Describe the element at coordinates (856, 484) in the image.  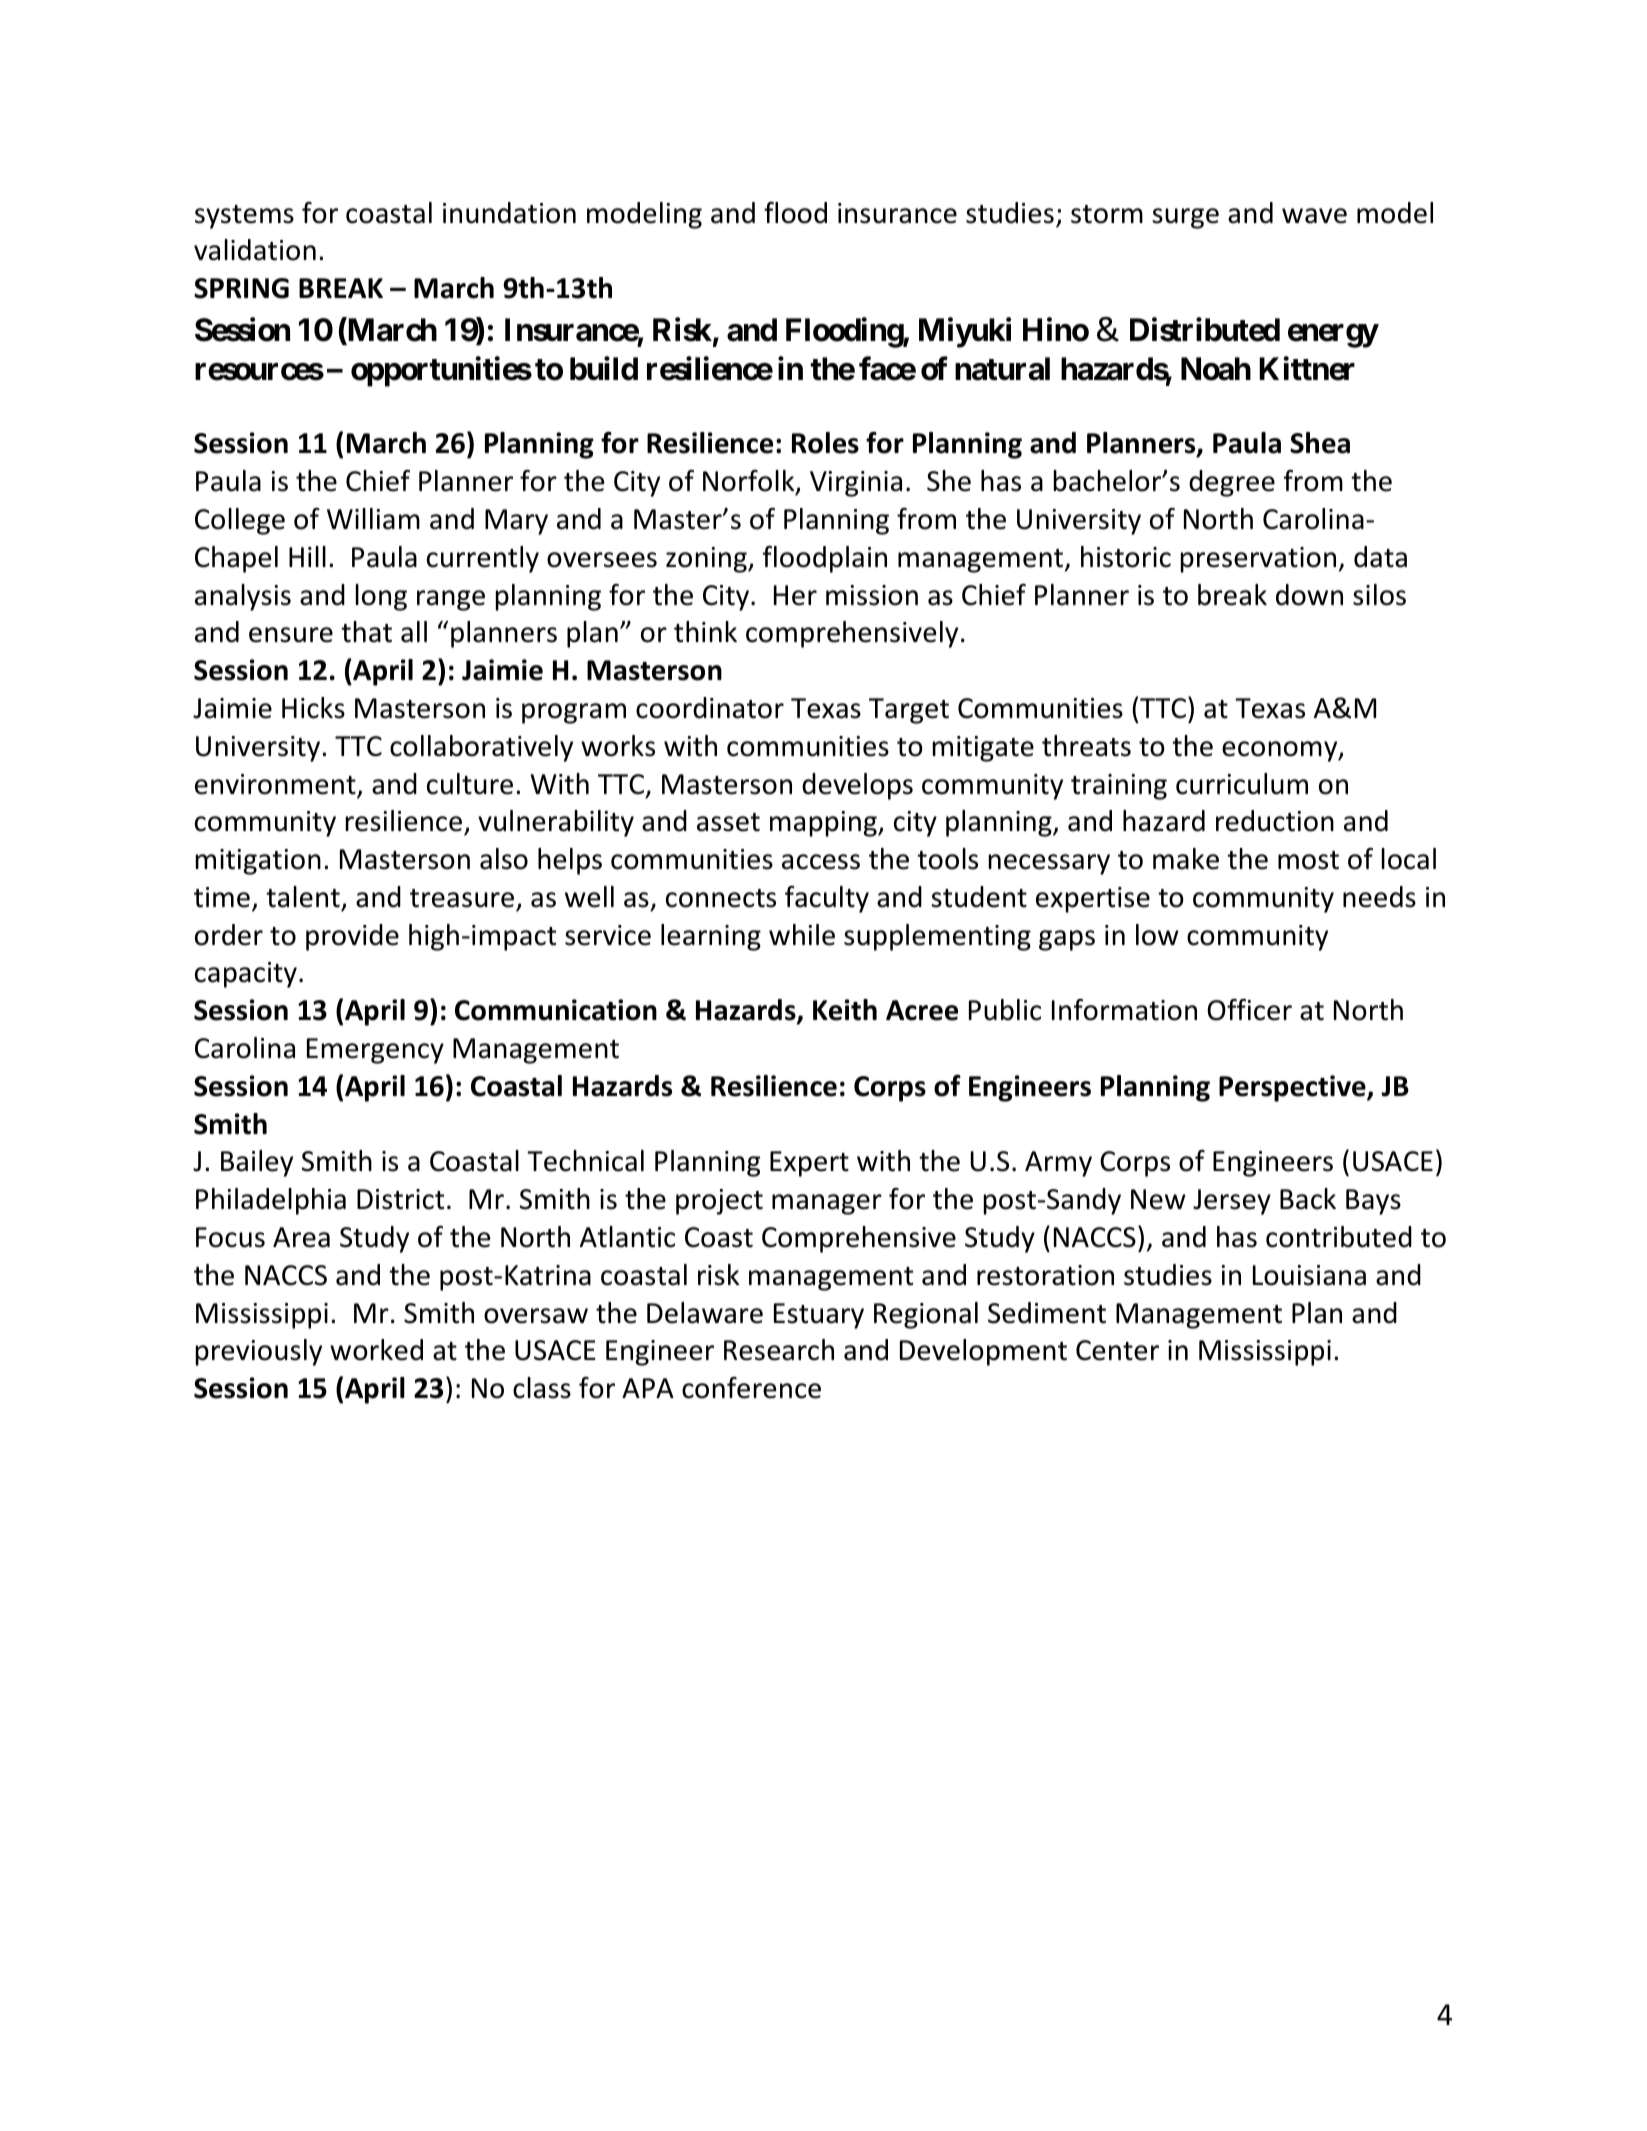
I see `Virginia` at that location.
